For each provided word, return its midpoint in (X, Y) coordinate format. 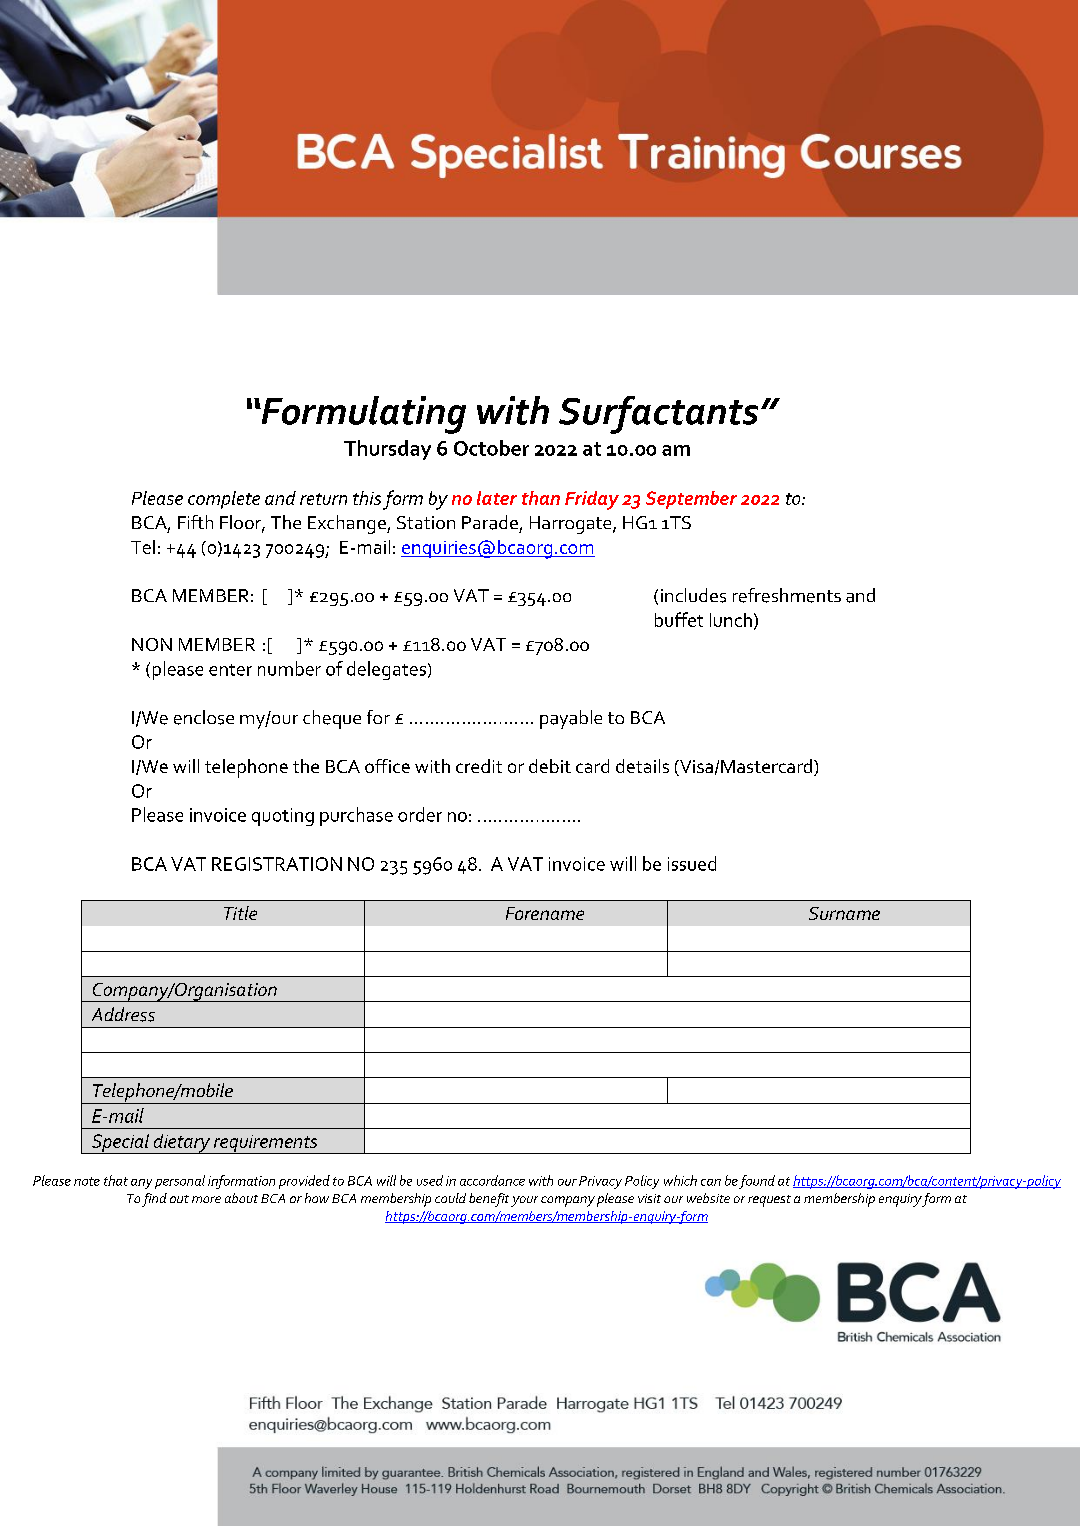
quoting (283, 817)
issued (692, 863)
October (491, 448)
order (420, 814)
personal (180, 1182)
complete (224, 500)
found (757, 1182)
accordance (492, 1180)
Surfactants (658, 415)
